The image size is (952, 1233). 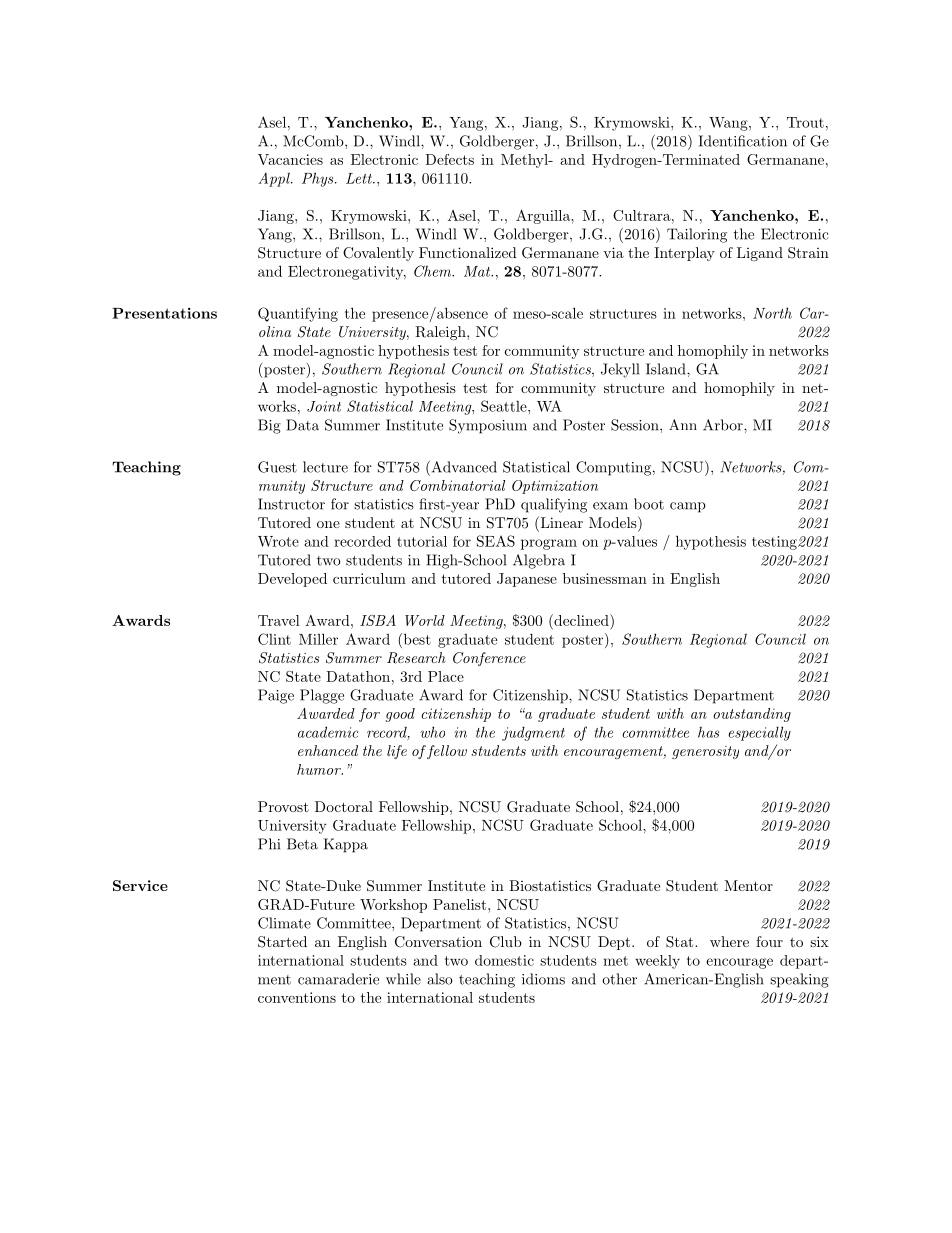 What do you see at coordinates (290, 159) in the document?
I see `Vacancies` at bounding box center [290, 159].
